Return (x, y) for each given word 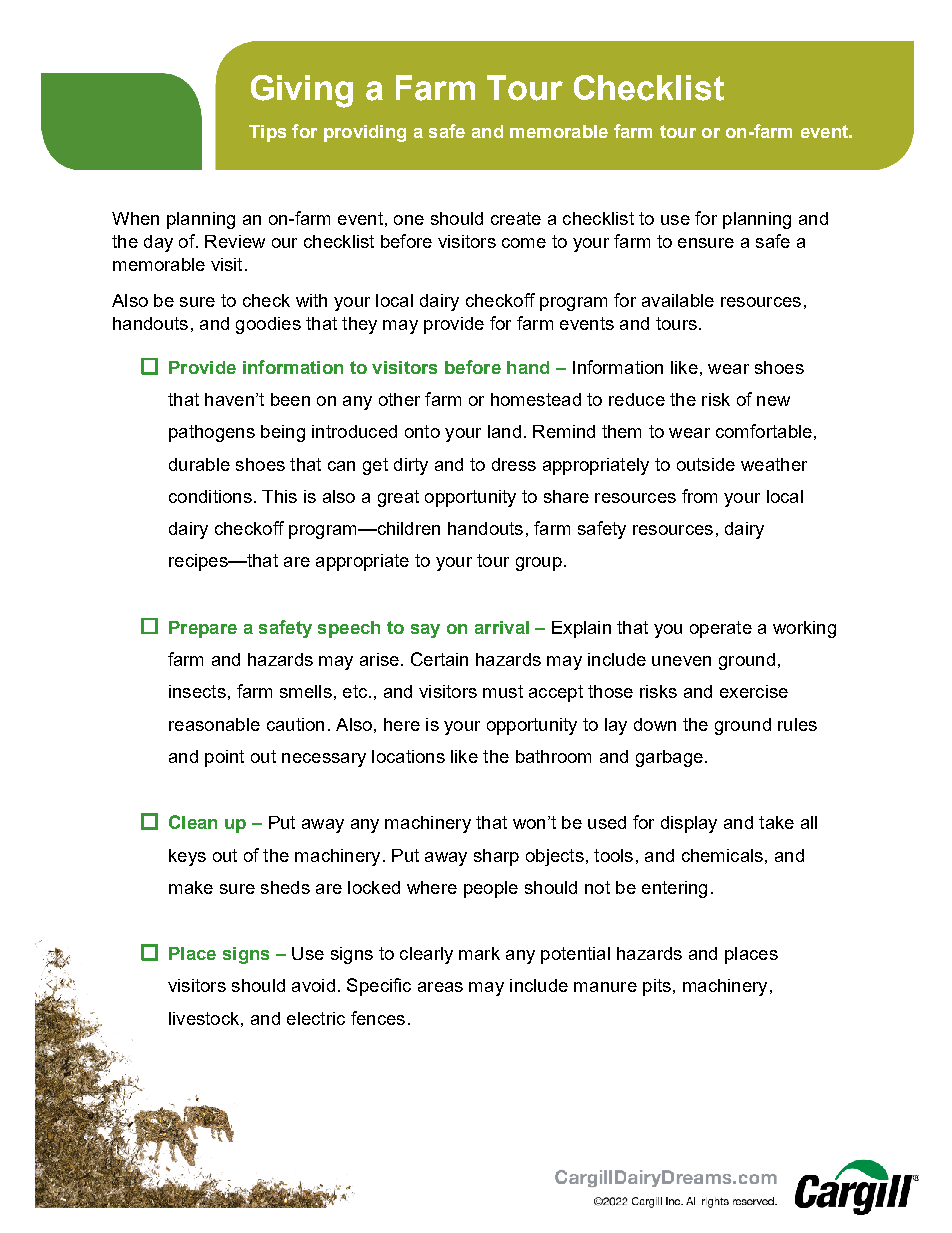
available (678, 300)
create (516, 218)
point (224, 758)
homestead (536, 399)
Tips (267, 133)
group (539, 564)
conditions (210, 496)
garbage (669, 758)
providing (365, 133)
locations (408, 756)
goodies (268, 325)
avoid (313, 985)
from (699, 496)
